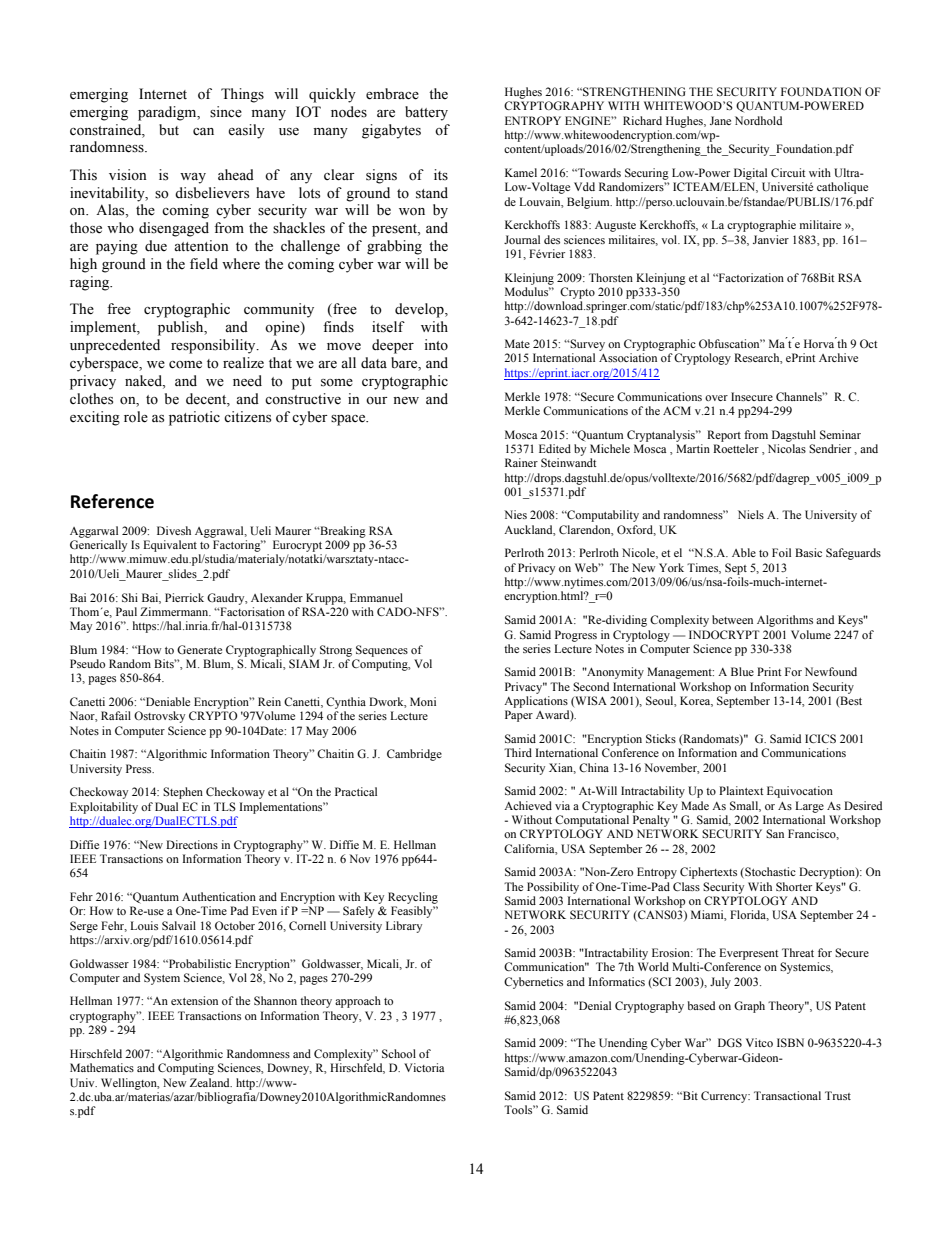 This screenshot has height=1233, width=952. I want to click on but, so click(169, 130).
